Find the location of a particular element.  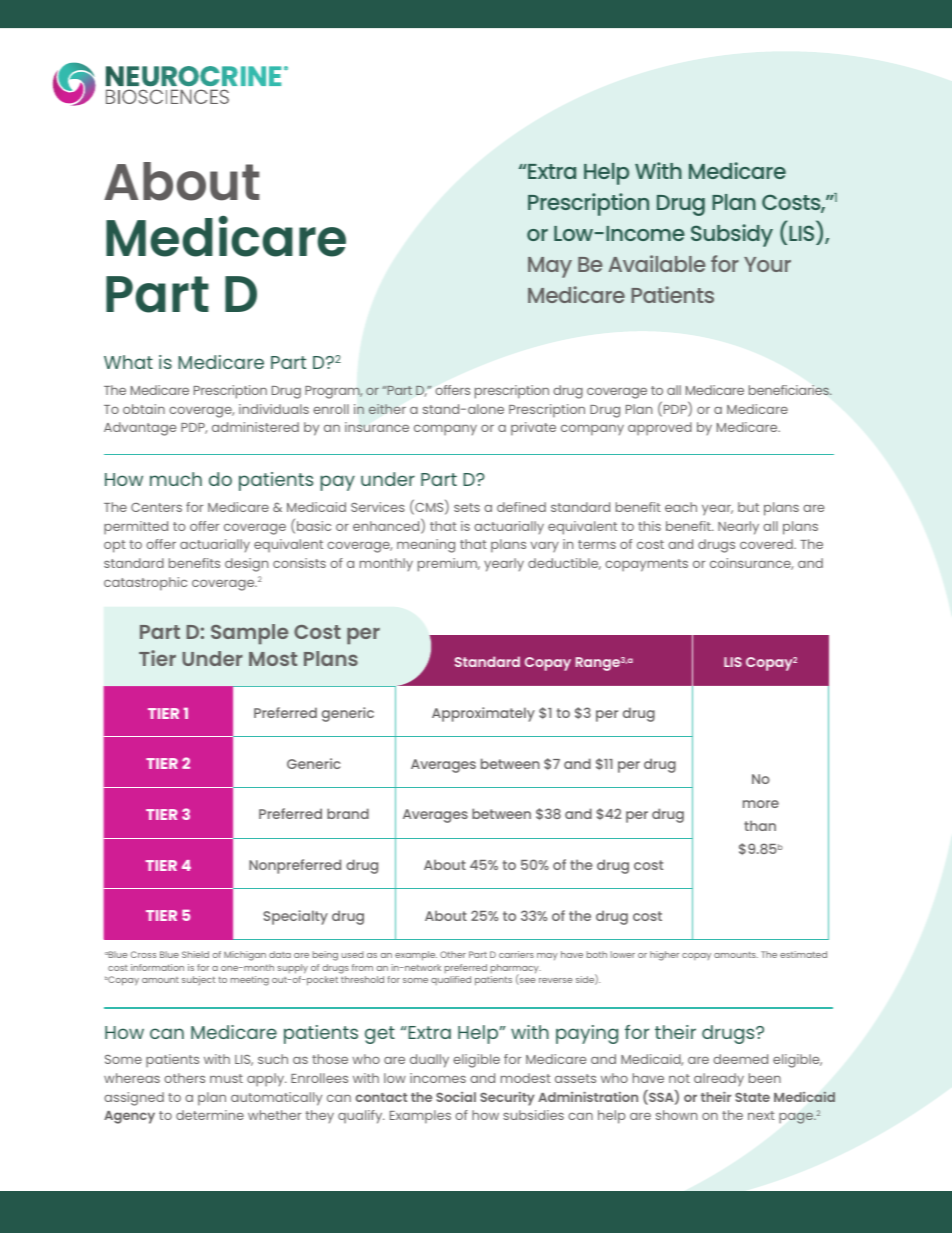

Approximately is located at coordinates (483, 714).
